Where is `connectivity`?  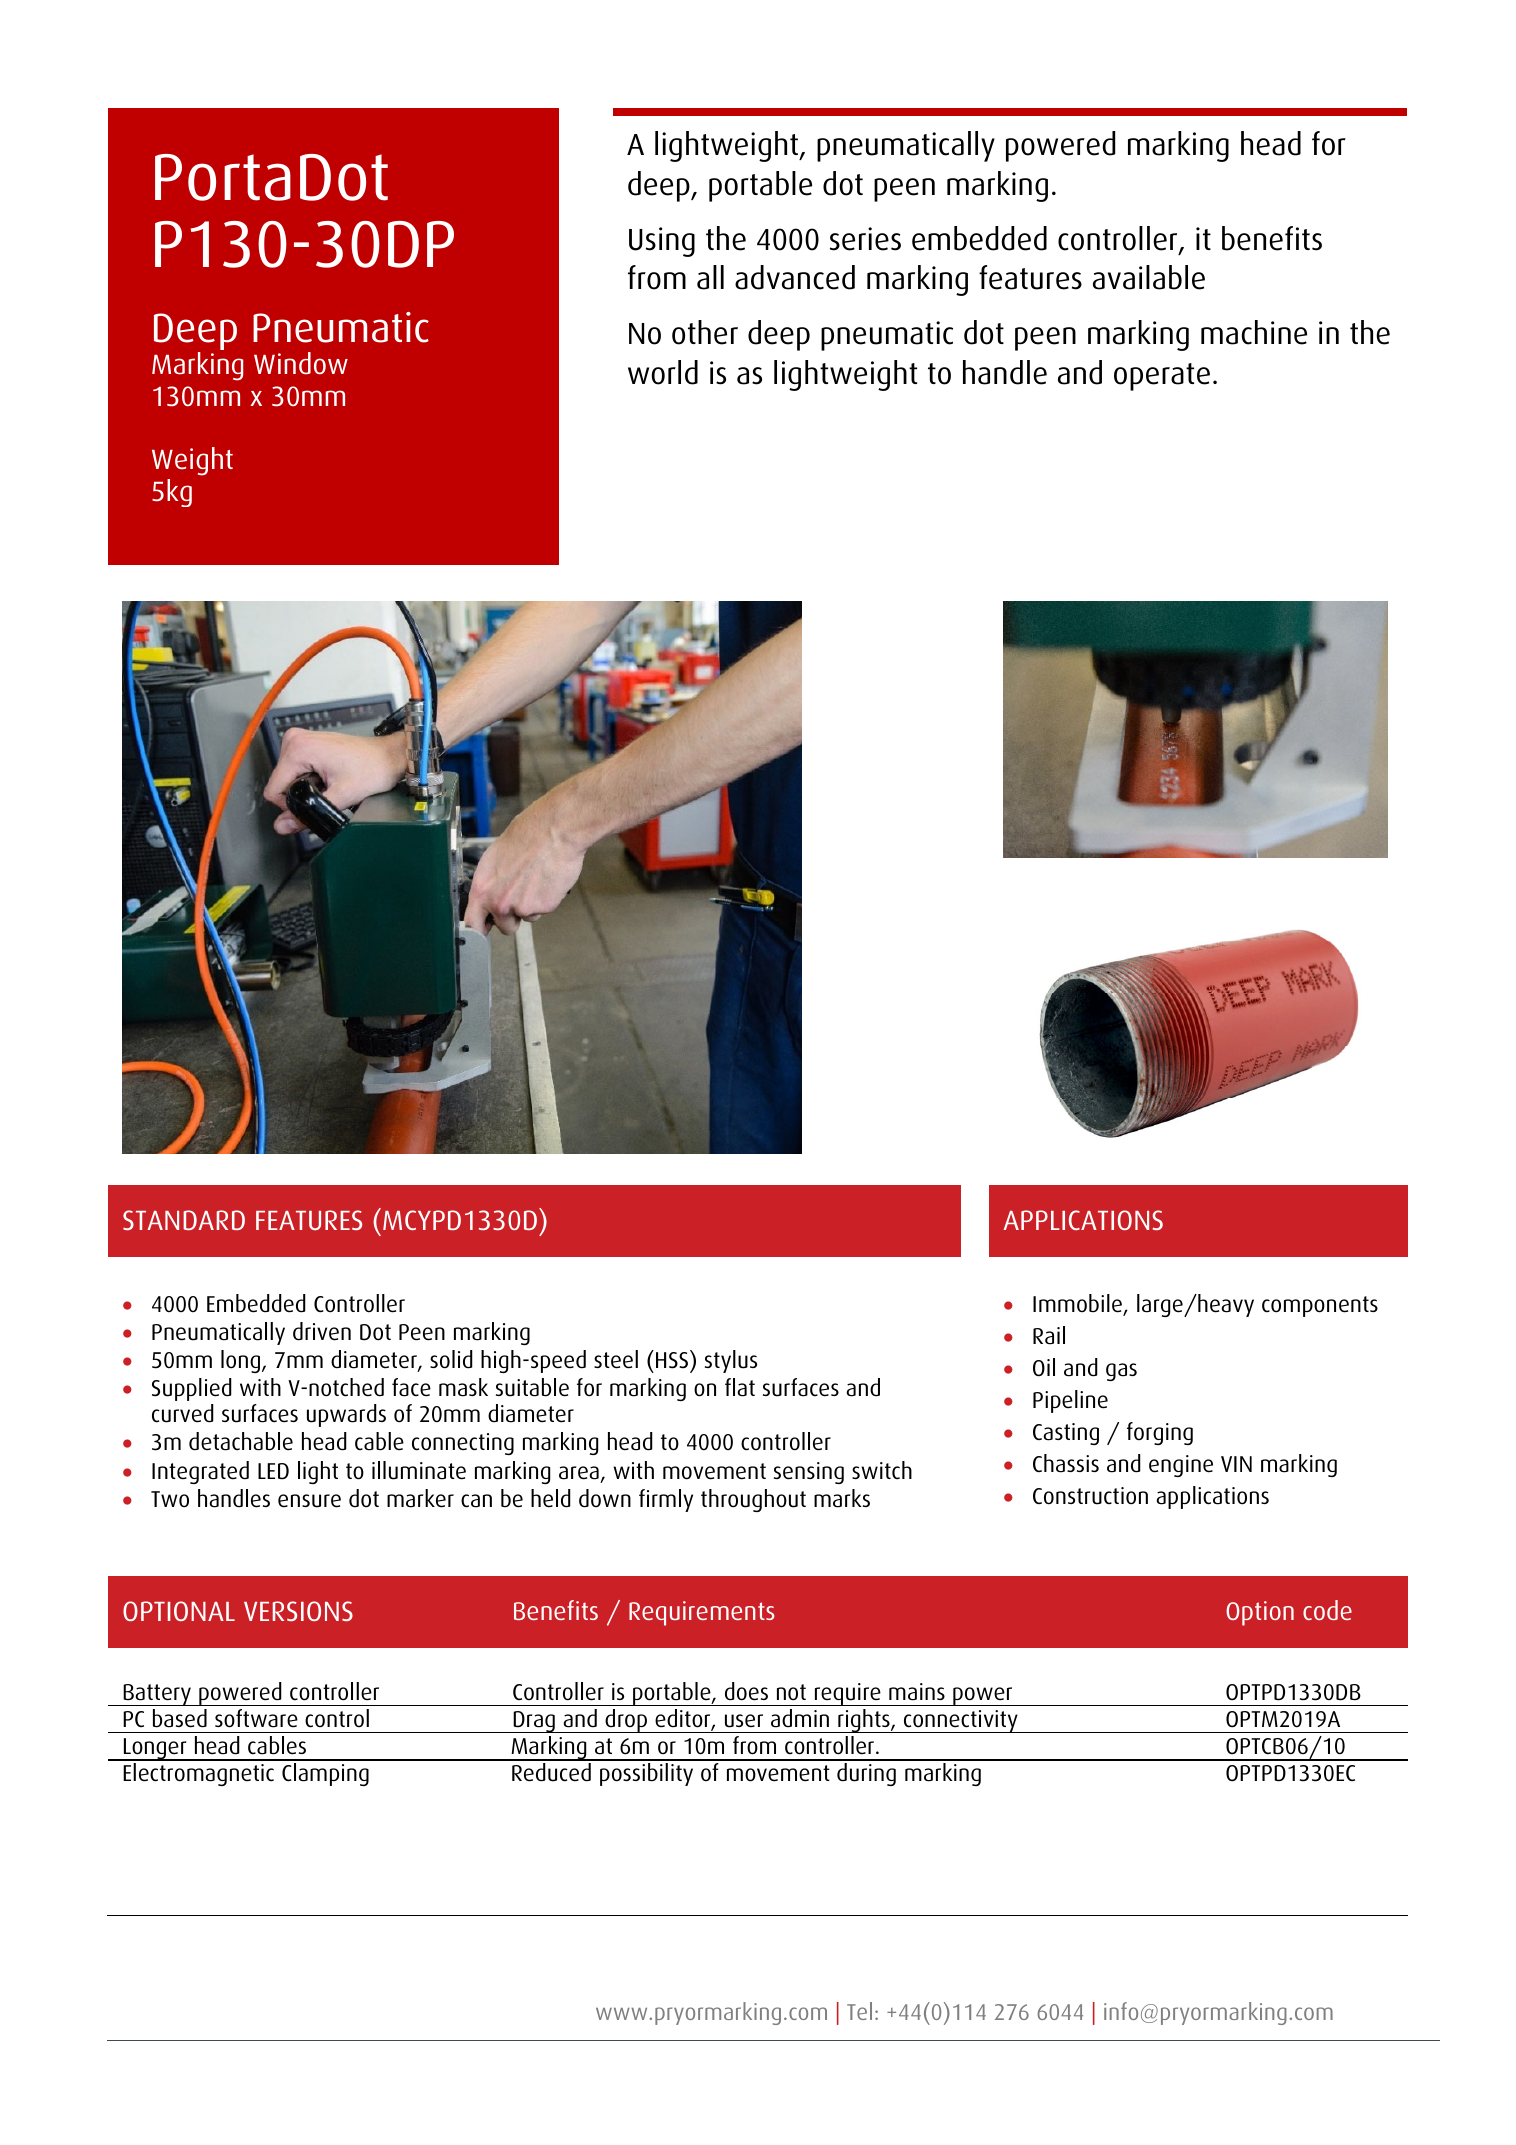 connectivity is located at coordinates (961, 1721).
